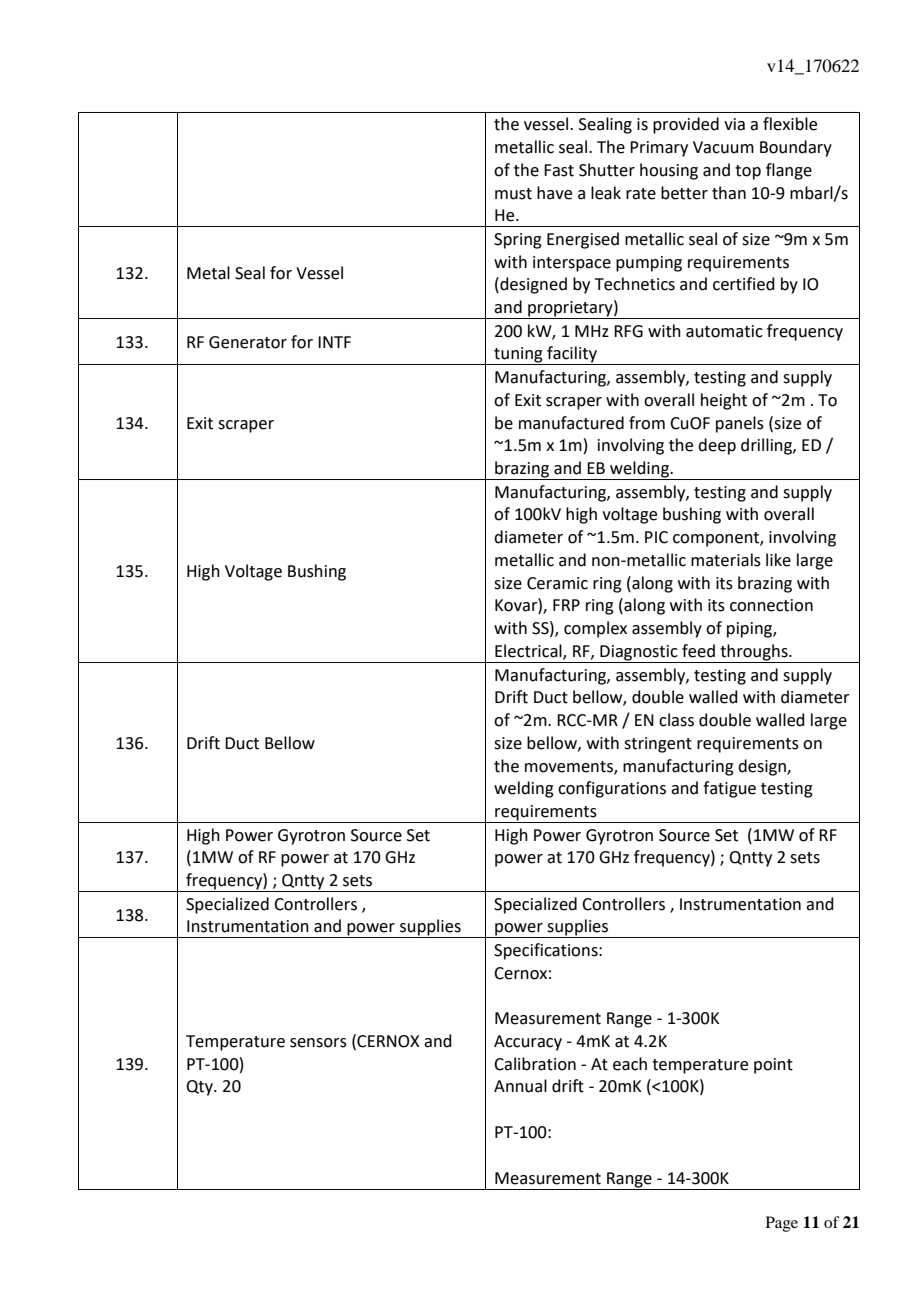 This document has width=924, height=1308. I want to click on sensors, so click(318, 1043).
